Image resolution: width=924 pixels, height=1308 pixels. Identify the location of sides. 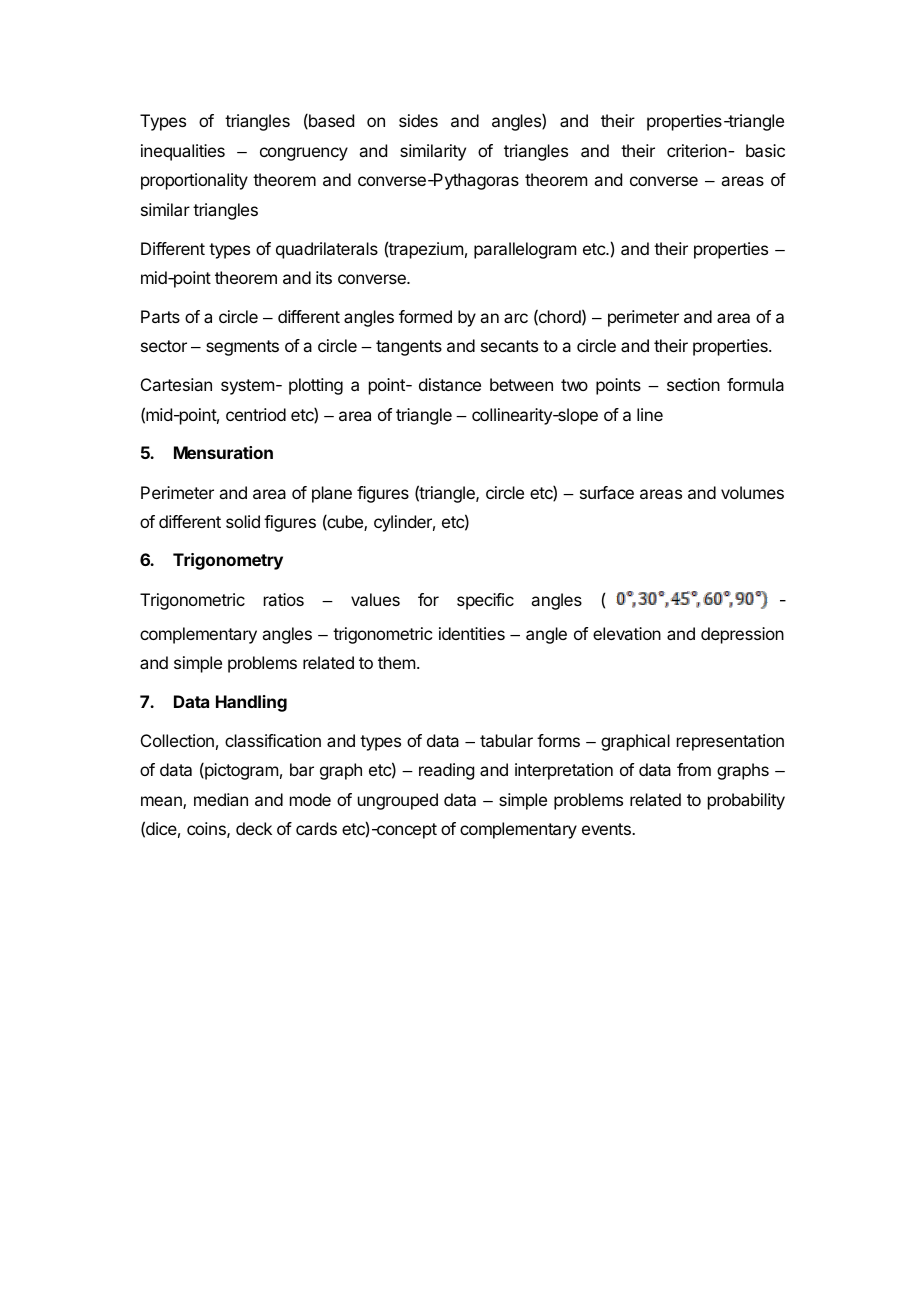
(418, 120).
